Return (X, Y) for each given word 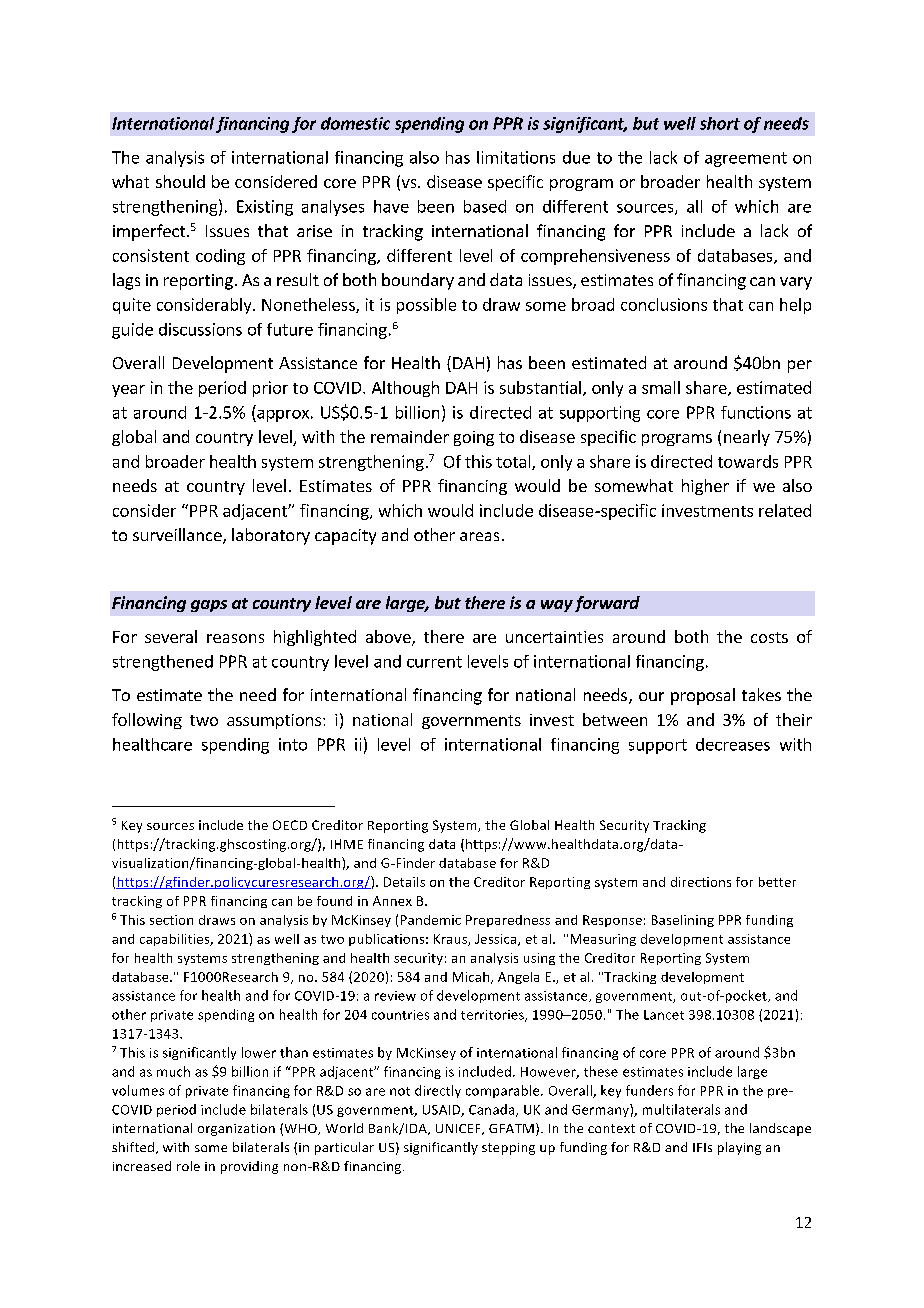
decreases (733, 744)
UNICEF (459, 1129)
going (474, 438)
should (180, 181)
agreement (746, 159)
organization (236, 1130)
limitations (516, 157)
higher (705, 487)
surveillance (178, 536)
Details (404, 882)
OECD (290, 825)
